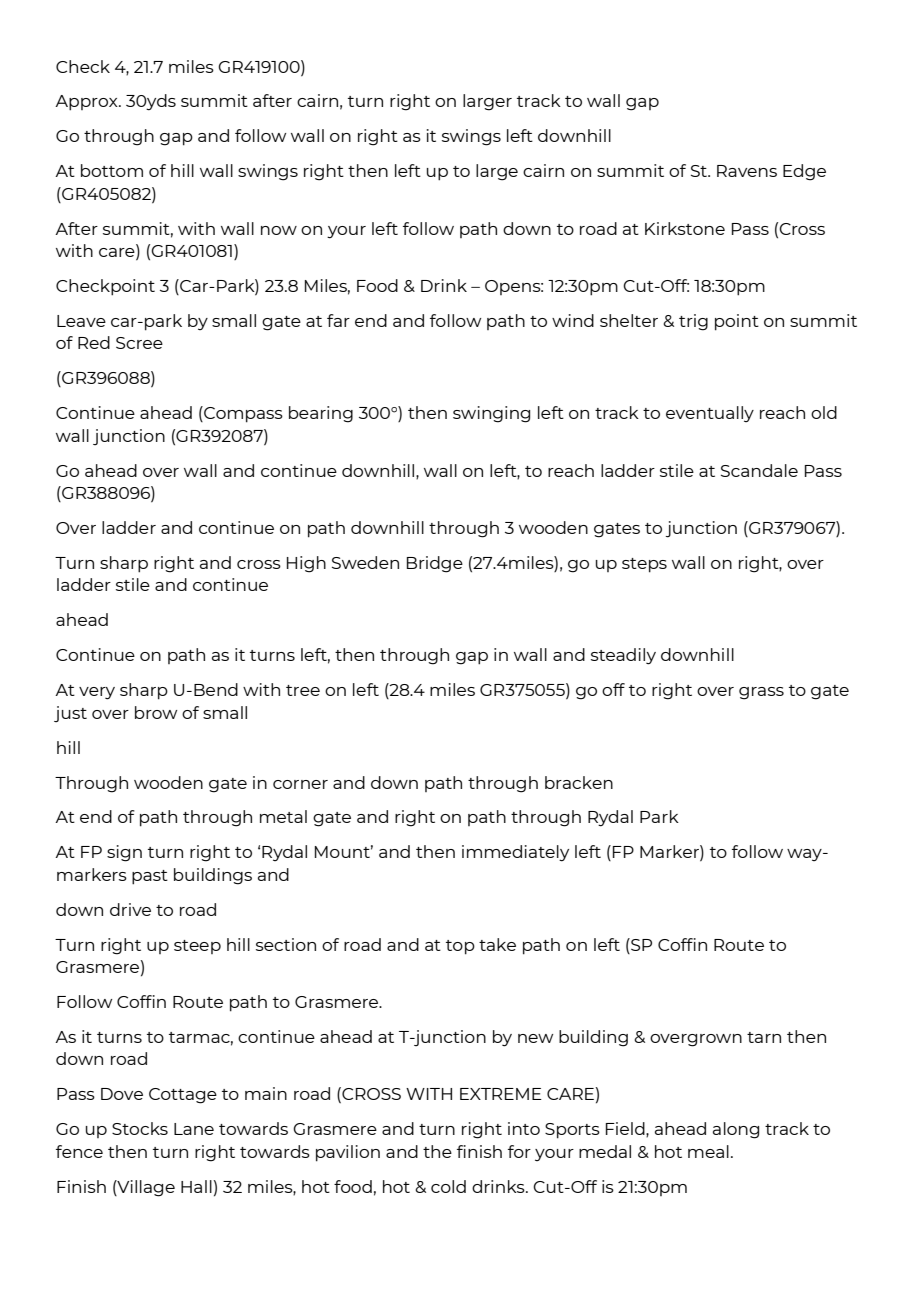  I want to click on Bridge, so click(435, 564).
